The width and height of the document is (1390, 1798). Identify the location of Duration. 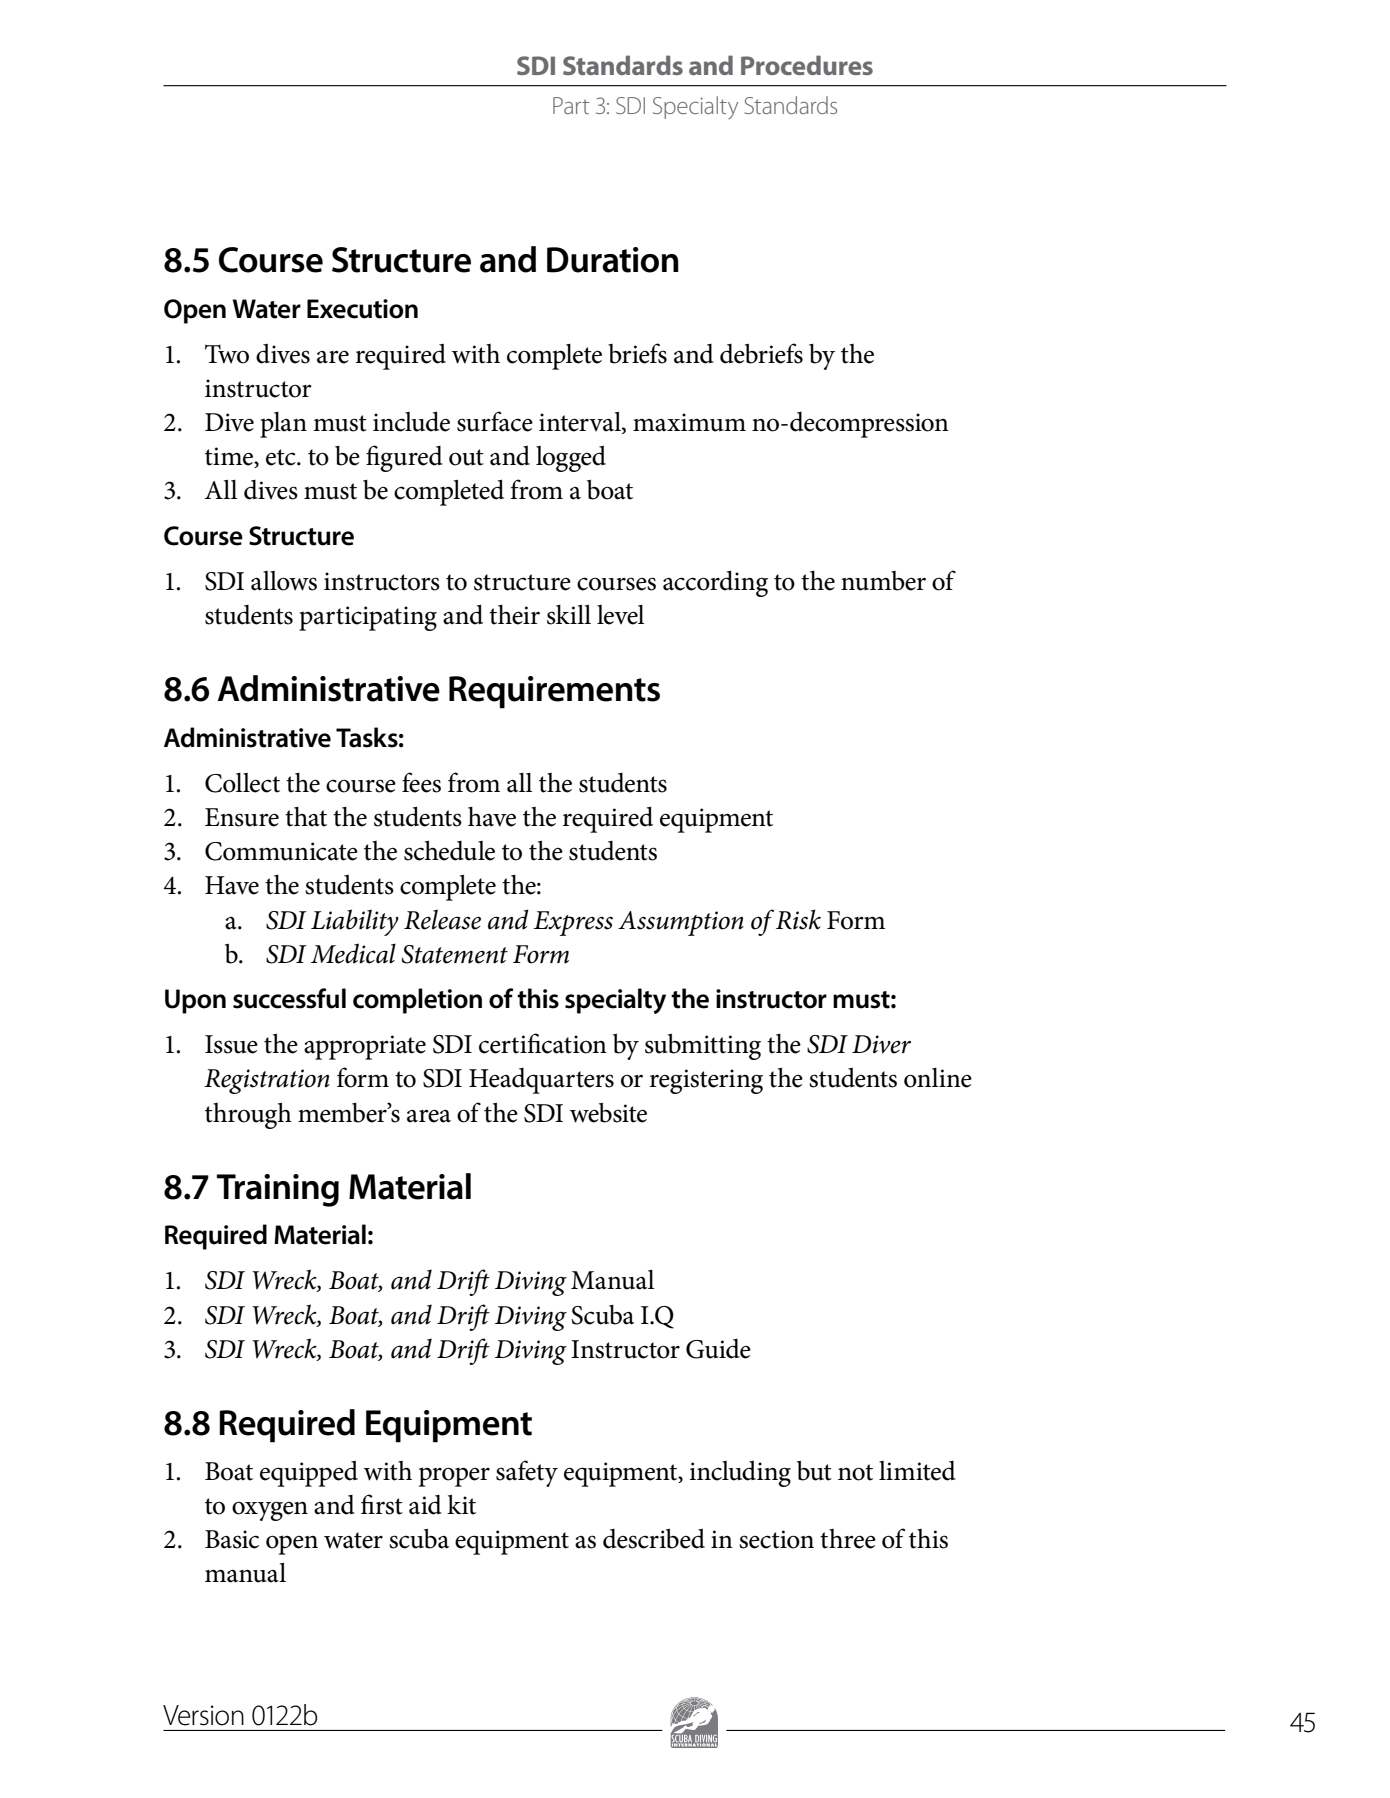
(613, 260).
